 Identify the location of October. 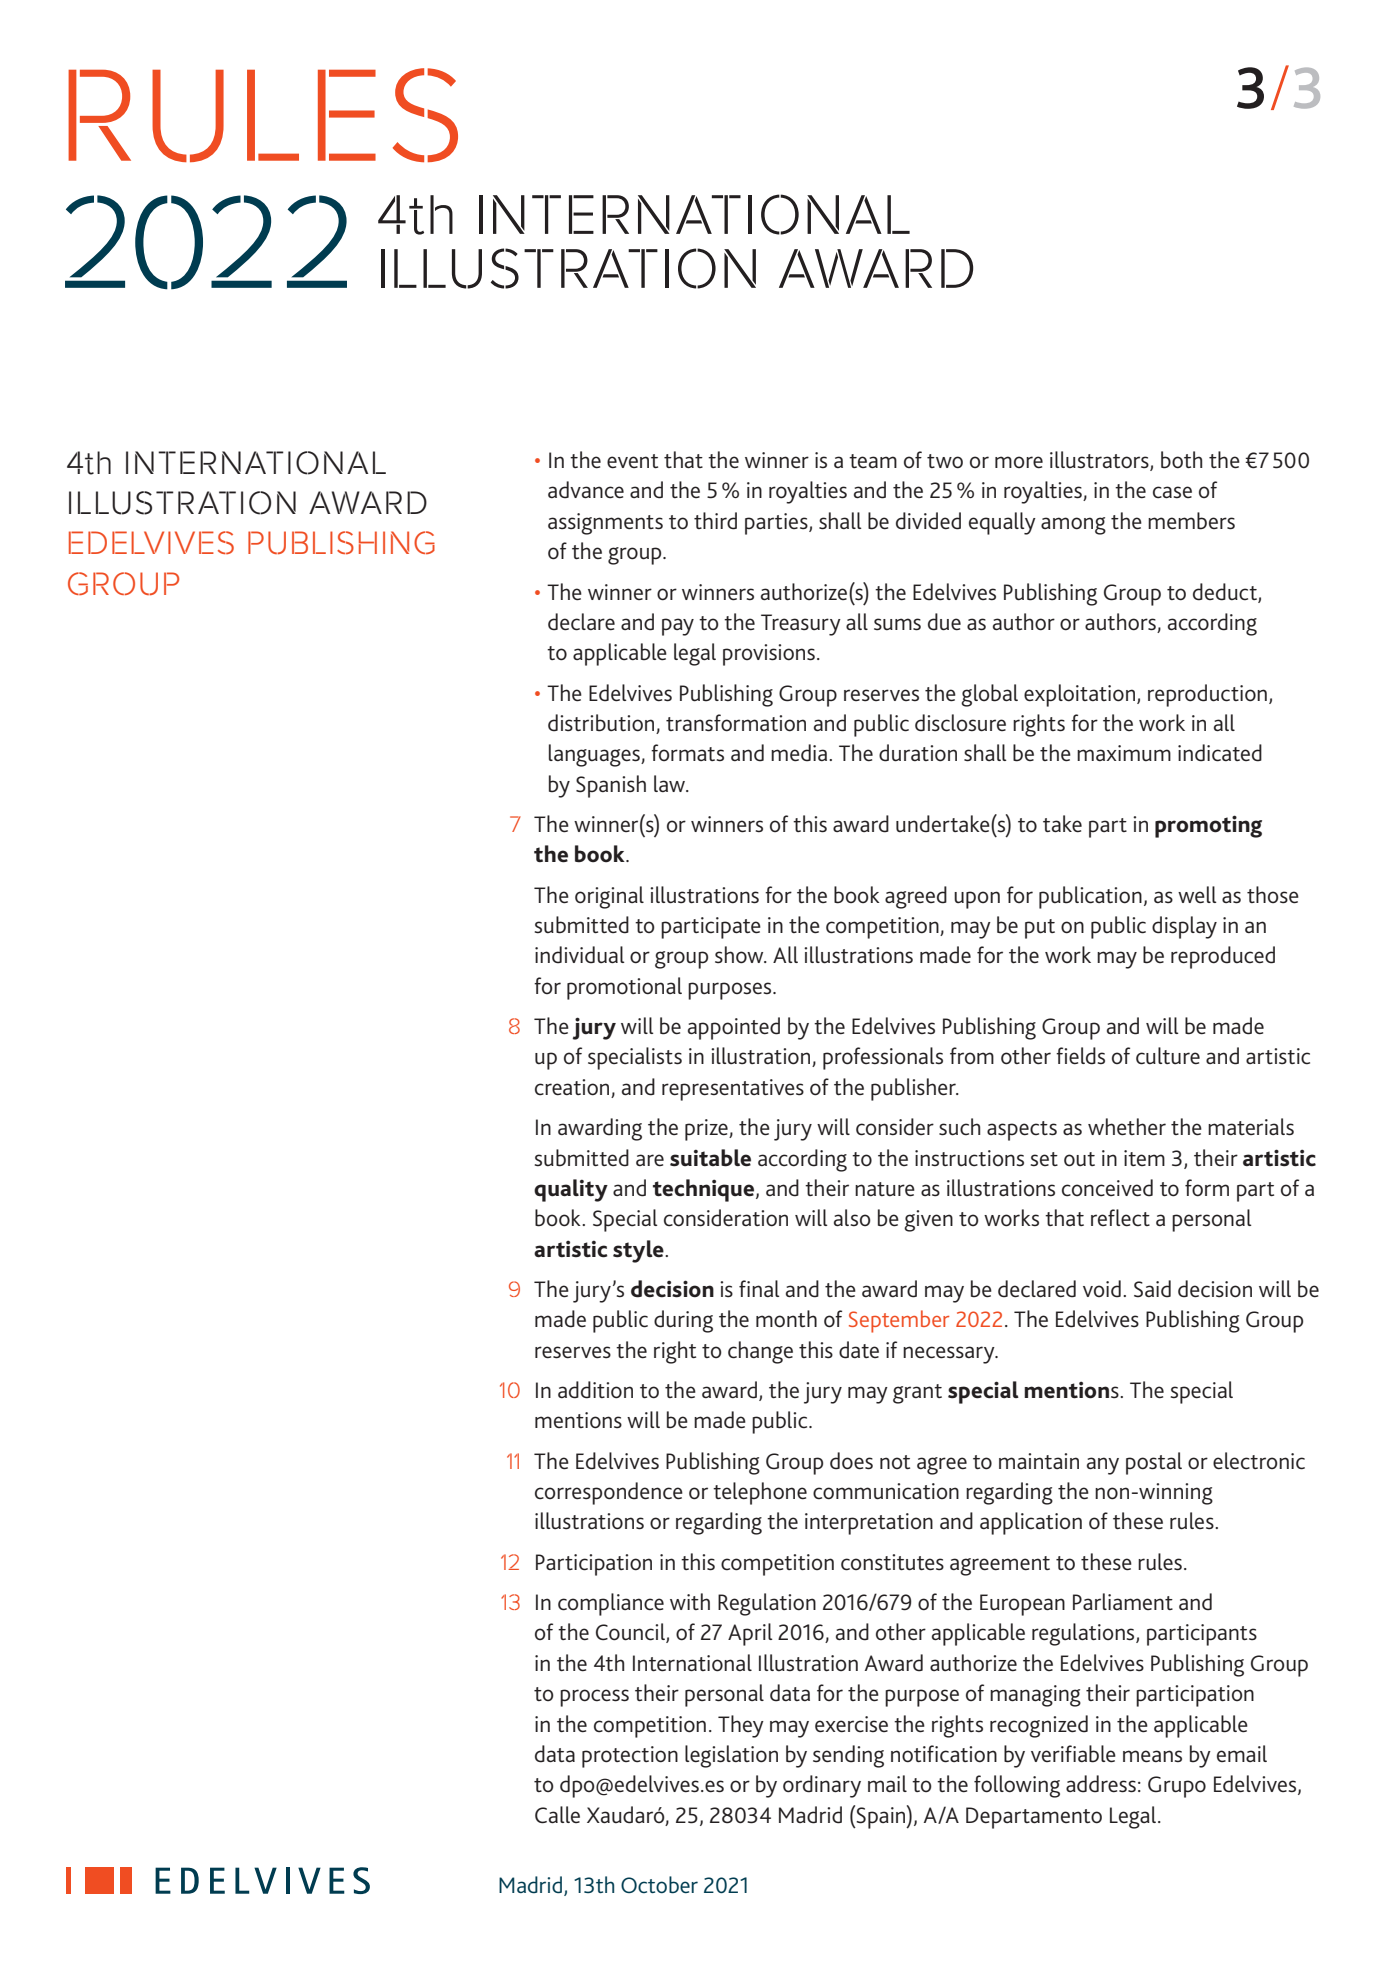
(659, 1885).
